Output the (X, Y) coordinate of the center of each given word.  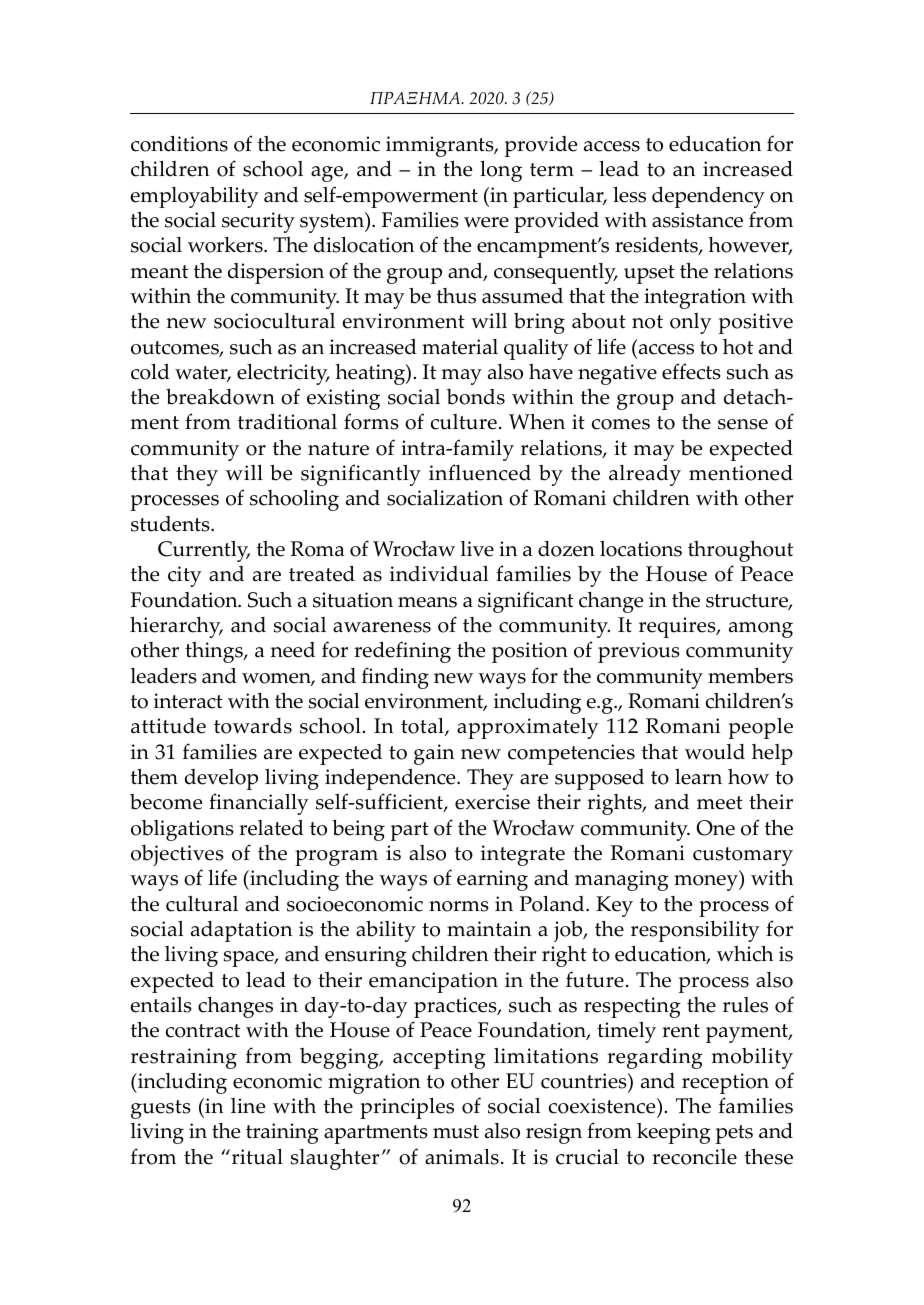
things (215, 652)
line (248, 1106)
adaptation (241, 931)
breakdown (220, 396)
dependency (708, 197)
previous (639, 652)
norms (459, 906)
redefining (402, 652)
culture (464, 422)
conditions (179, 143)
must (456, 1132)
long (501, 171)
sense (743, 424)
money (707, 883)
